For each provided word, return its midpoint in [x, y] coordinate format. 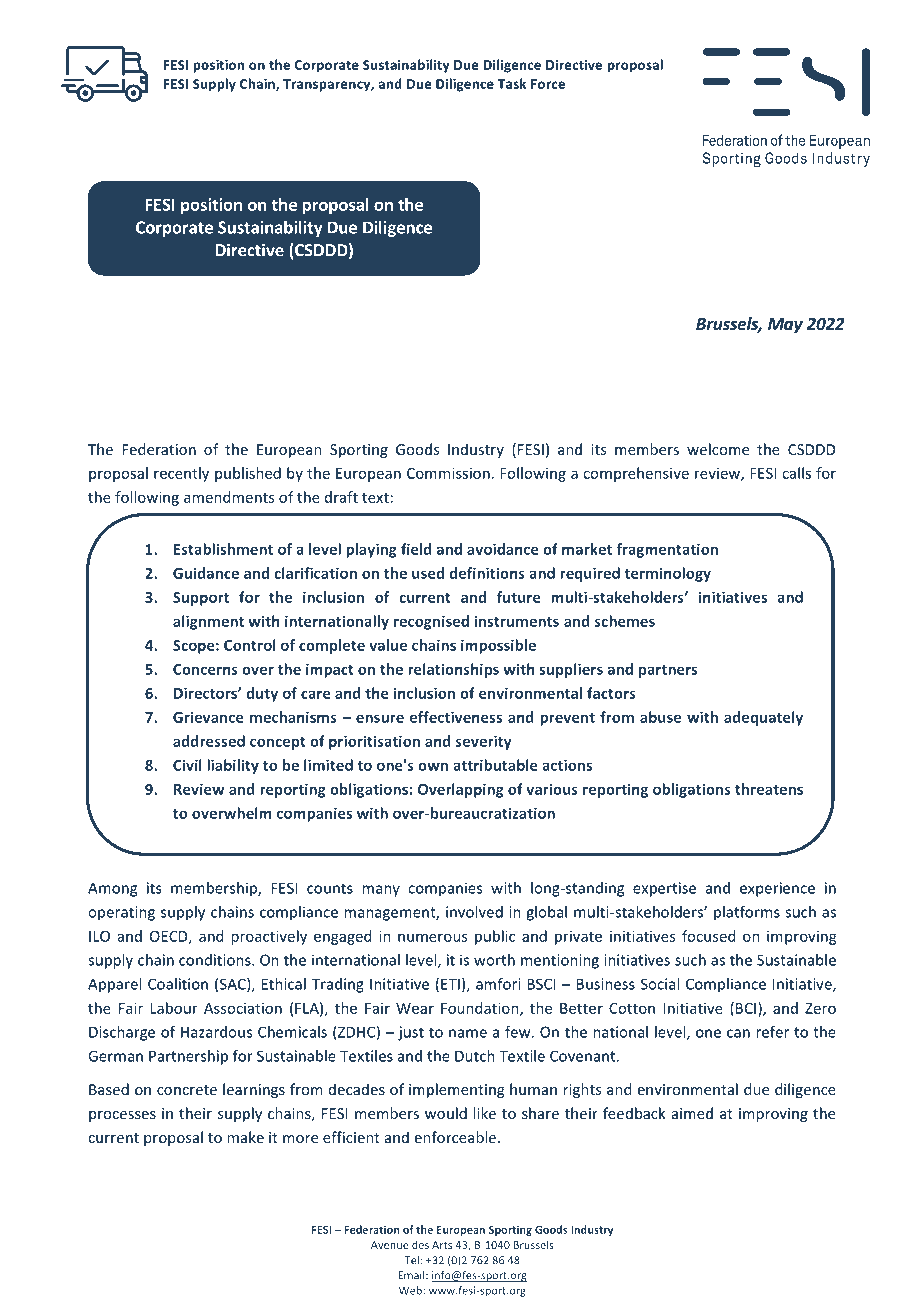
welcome [718, 449]
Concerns [205, 669]
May [785, 326]
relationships [453, 670]
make [245, 1137]
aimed [692, 1113]
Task [512, 83]
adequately [763, 718]
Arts [442, 1245]
